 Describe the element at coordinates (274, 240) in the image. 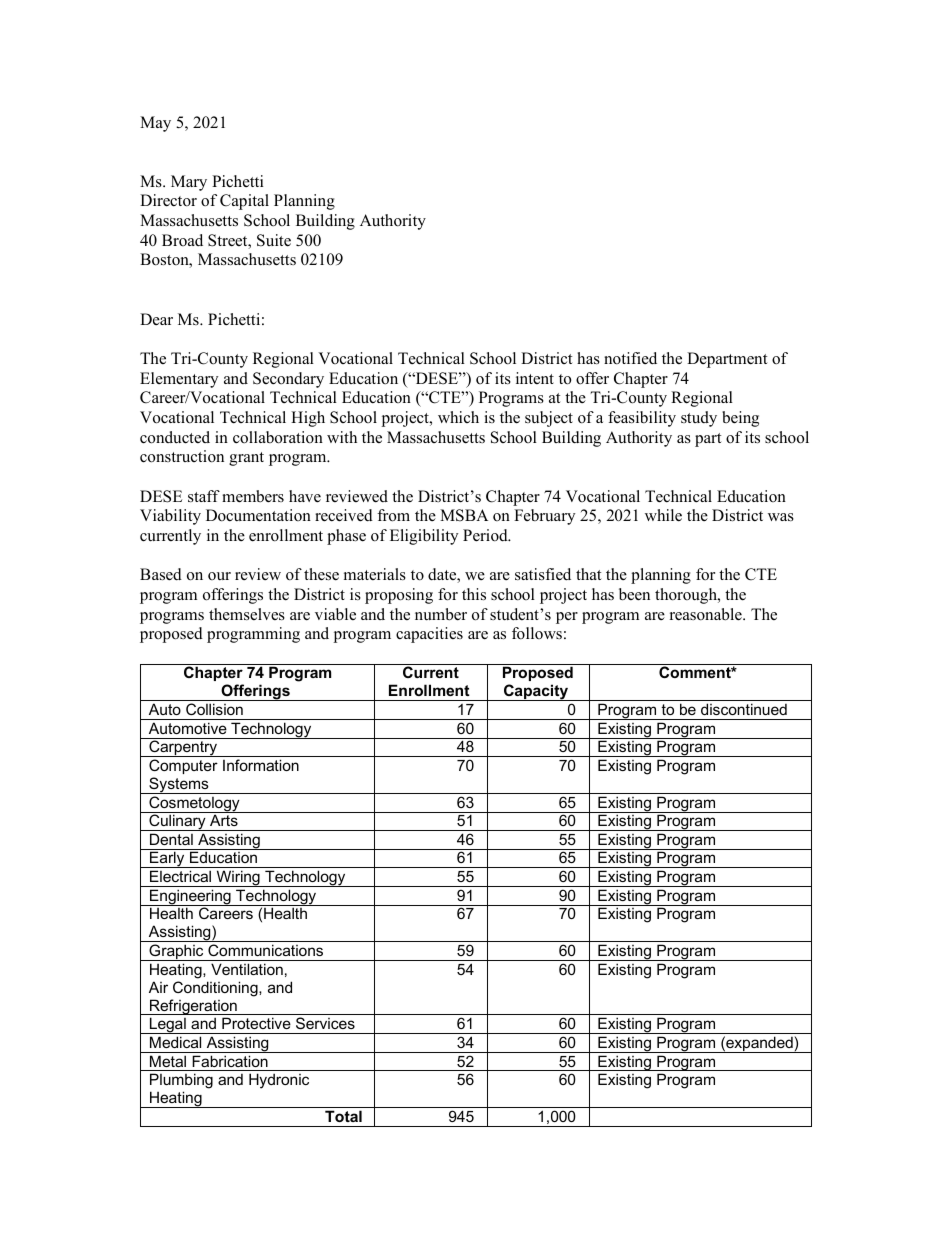

I see `Suite` at that location.
